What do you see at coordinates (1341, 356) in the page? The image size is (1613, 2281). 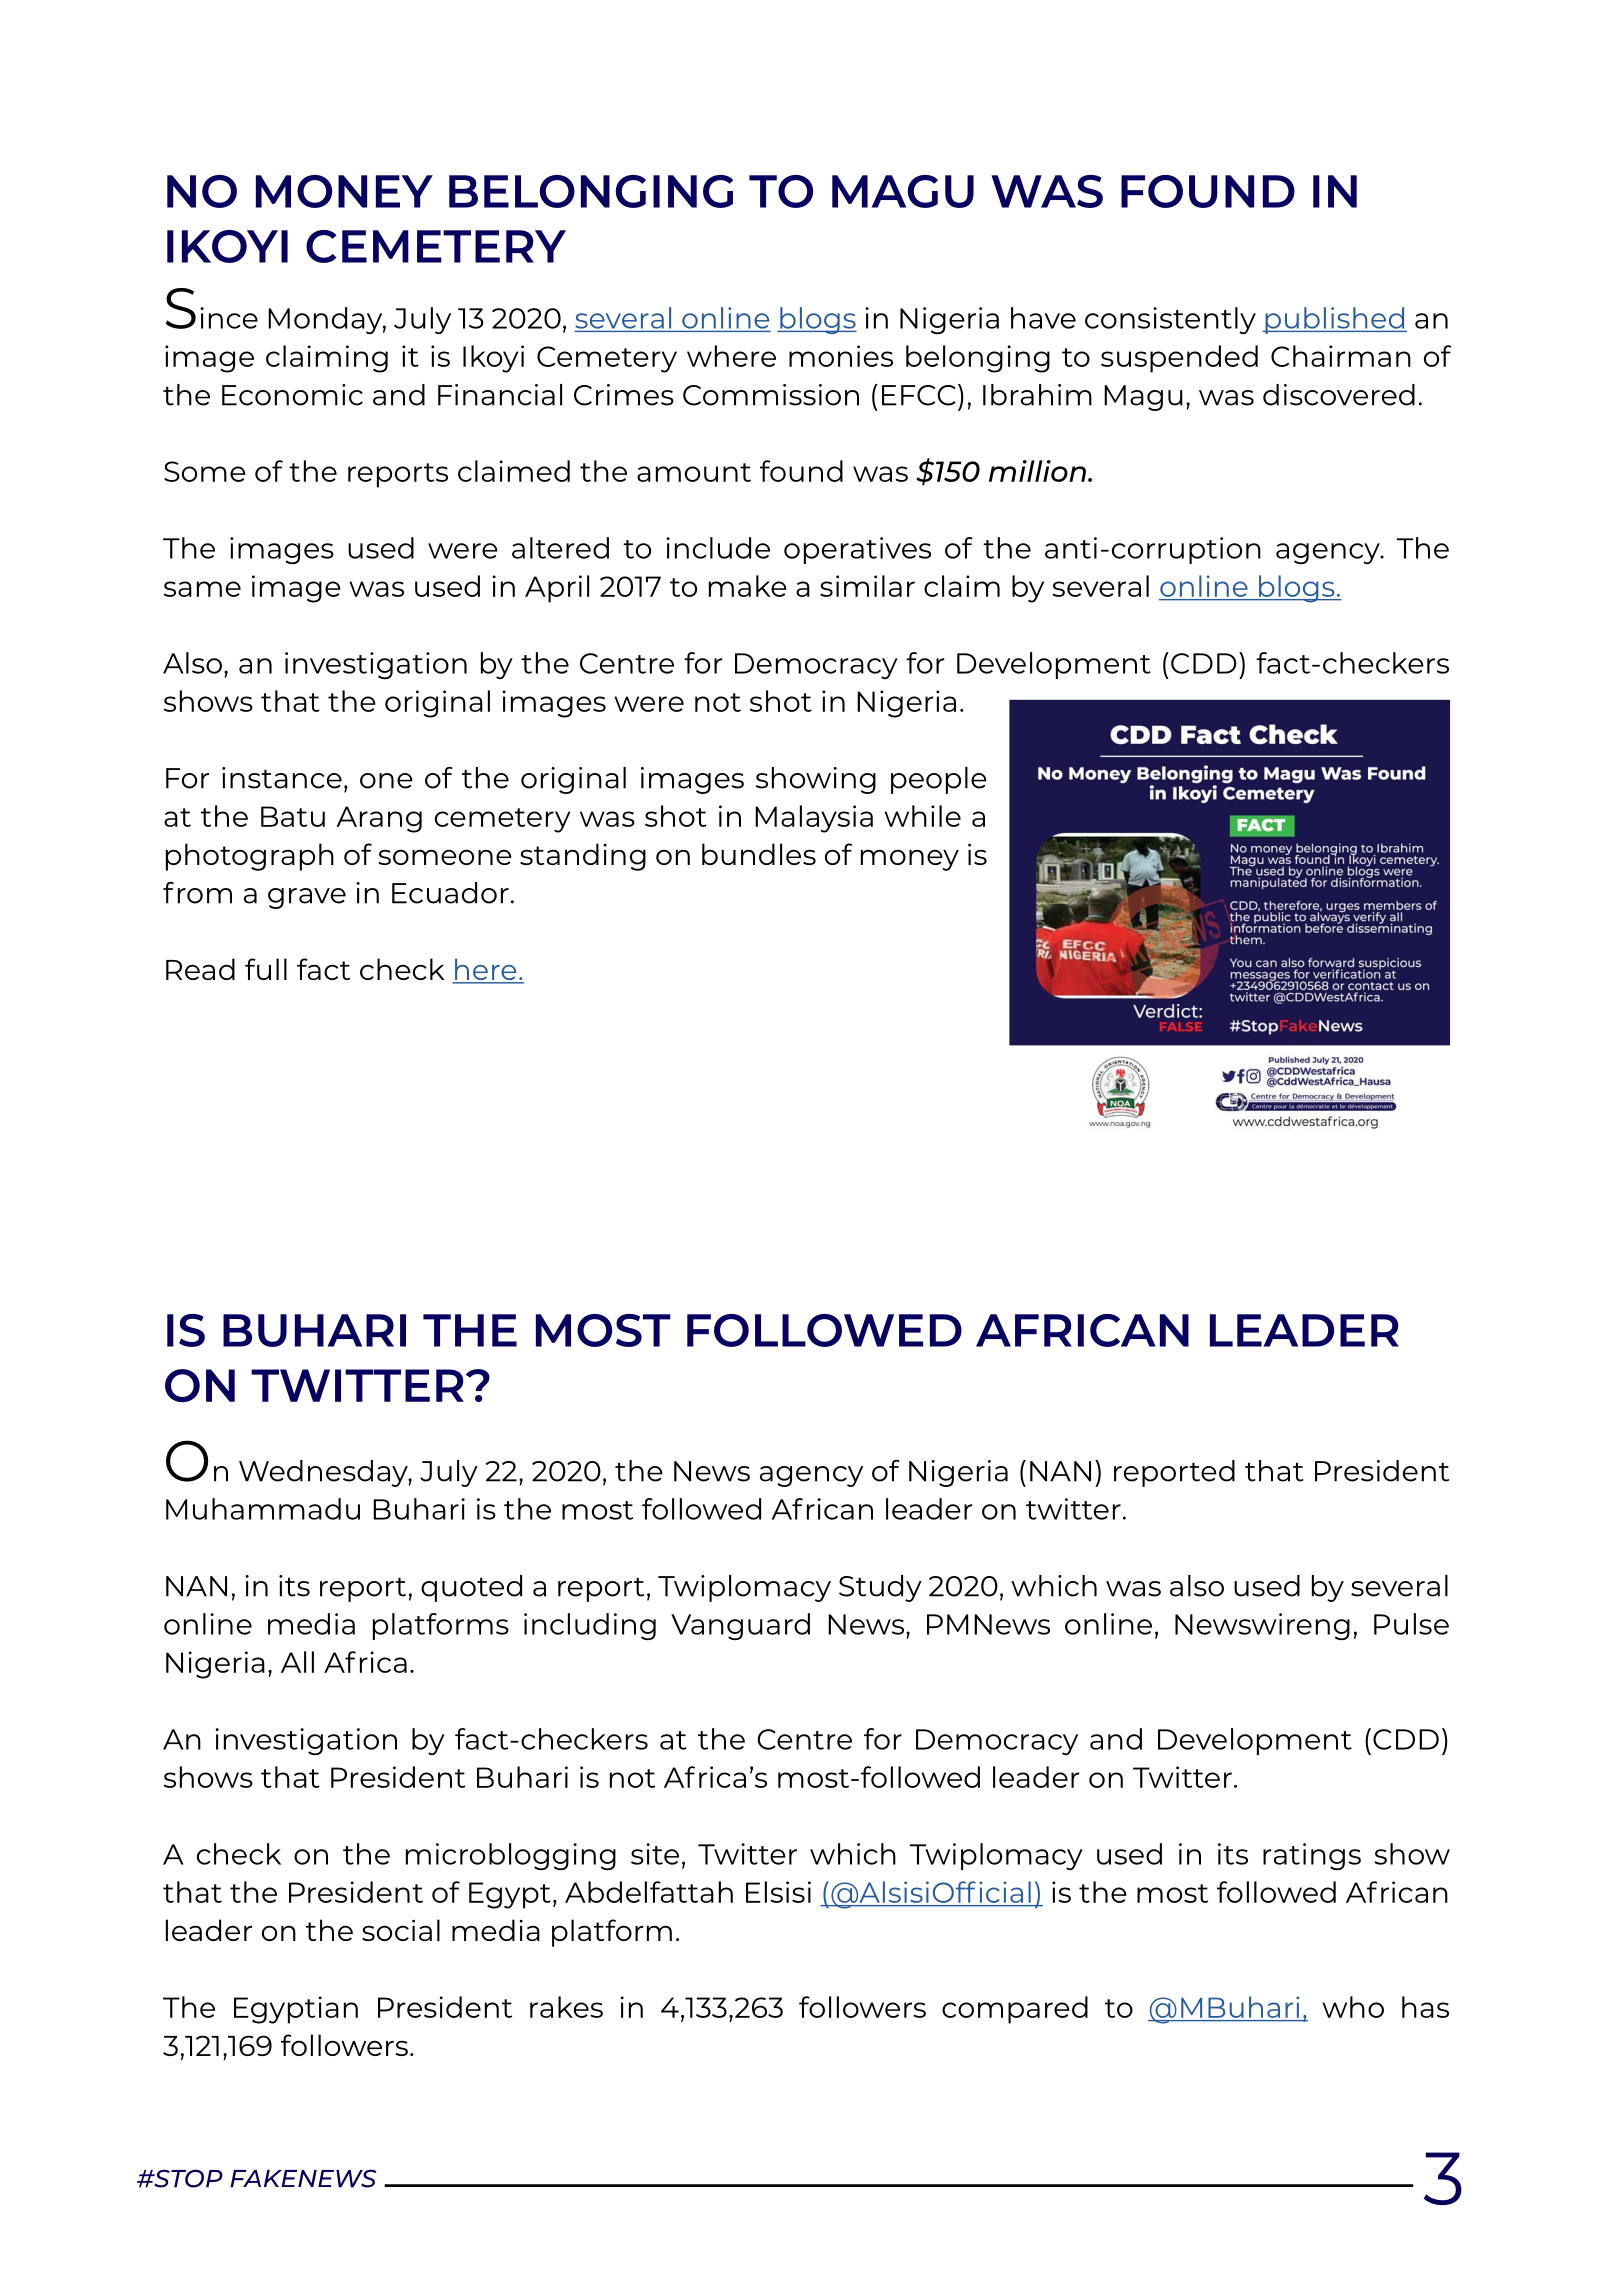 I see `Chairman` at bounding box center [1341, 356].
